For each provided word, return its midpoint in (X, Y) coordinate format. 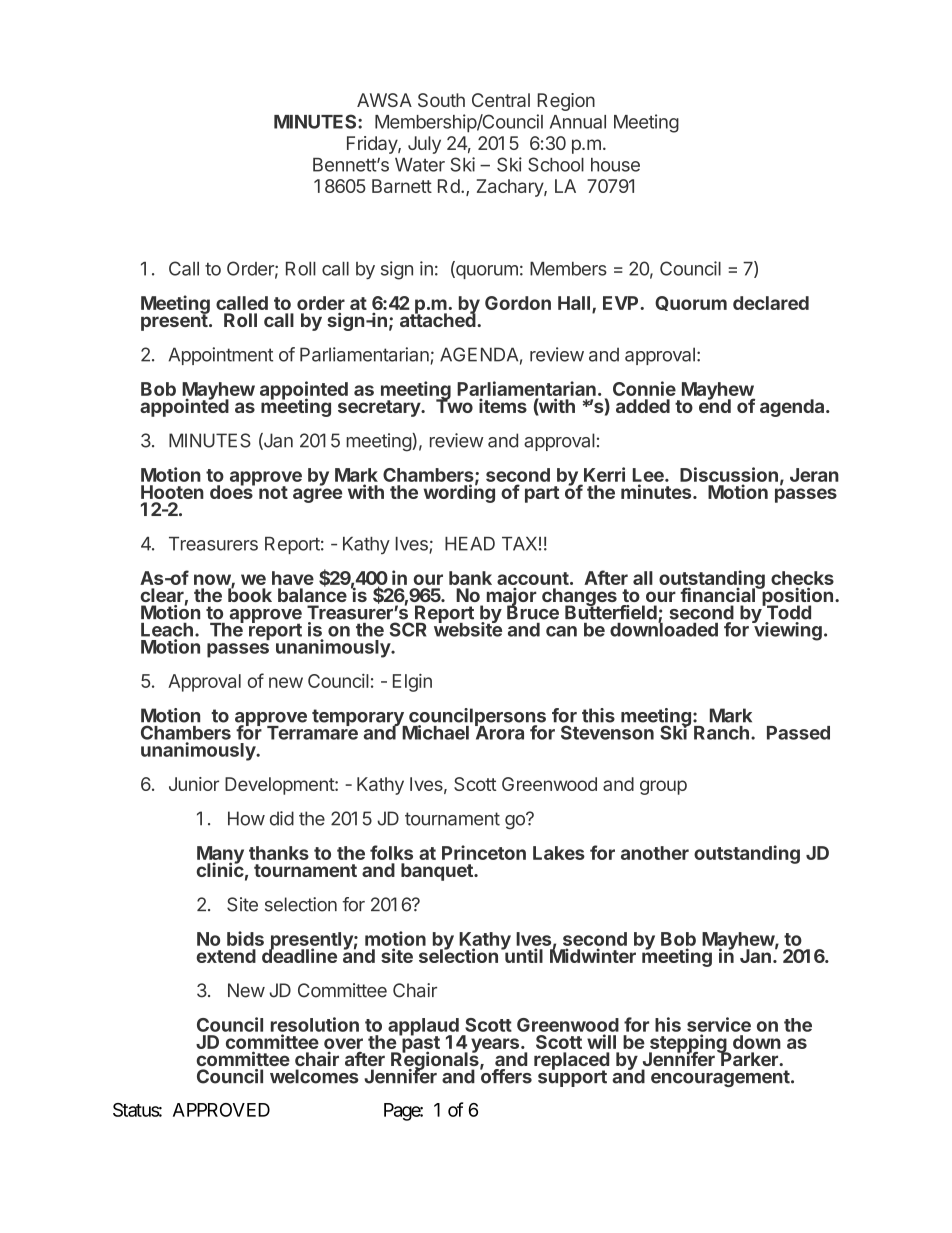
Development (280, 786)
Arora (499, 732)
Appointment (221, 356)
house (615, 165)
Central (501, 100)
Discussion (729, 474)
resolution (315, 1024)
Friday (373, 145)
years (495, 1045)
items (503, 405)
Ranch (721, 733)
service (719, 1024)
